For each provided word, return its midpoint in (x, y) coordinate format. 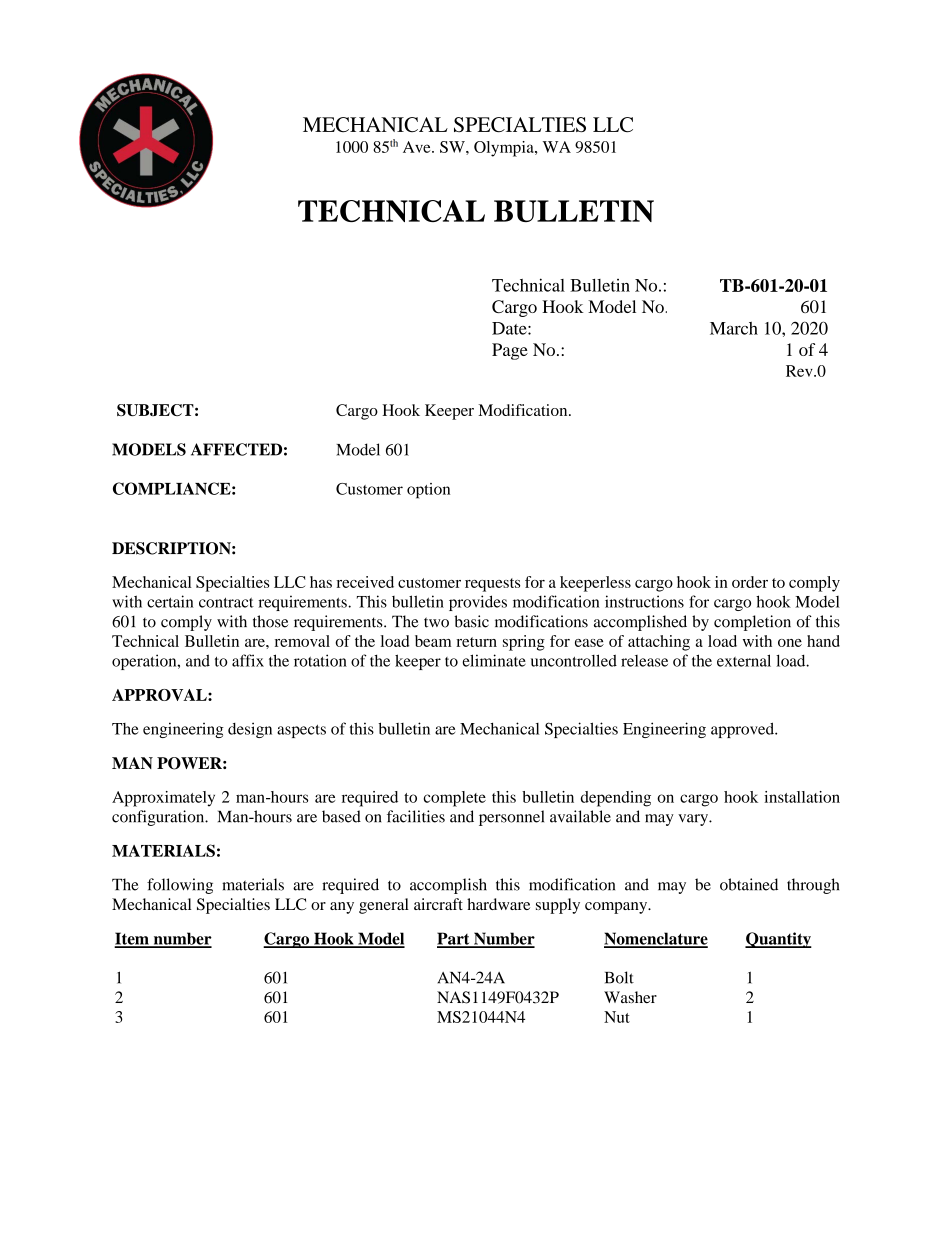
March (734, 328)
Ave (418, 147)
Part (454, 939)
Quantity (778, 940)
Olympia (505, 149)
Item (133, 939)
